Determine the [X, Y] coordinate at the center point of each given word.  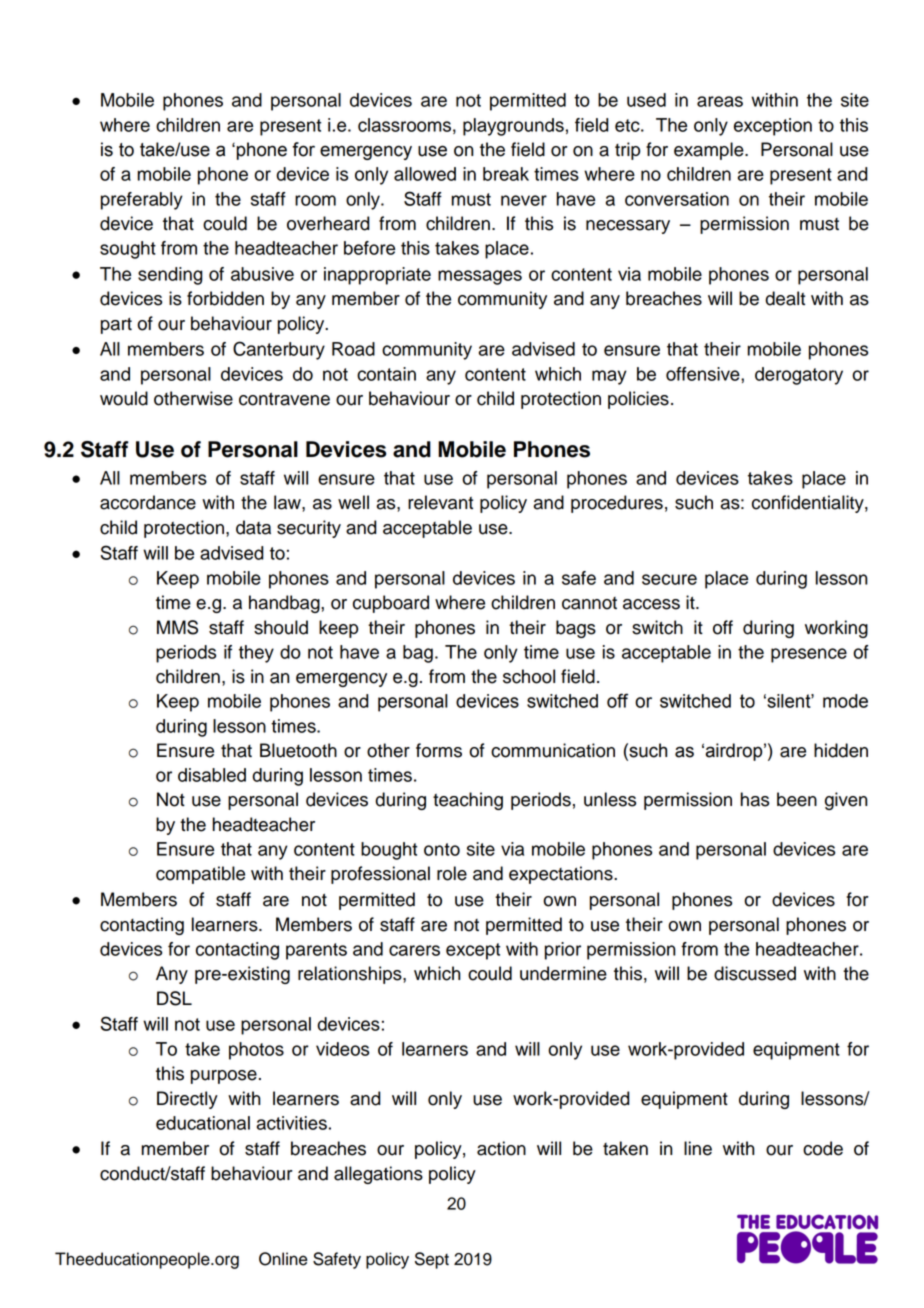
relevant [440, 502]
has [755, 799]
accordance [148, 502]
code [823, 1148]
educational [203, 1123]
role [452, 873]
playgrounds [513, 127]
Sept [432, 1260]
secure [669, 579]
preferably [142, 201]
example [710, 151]
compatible [200, 875]
